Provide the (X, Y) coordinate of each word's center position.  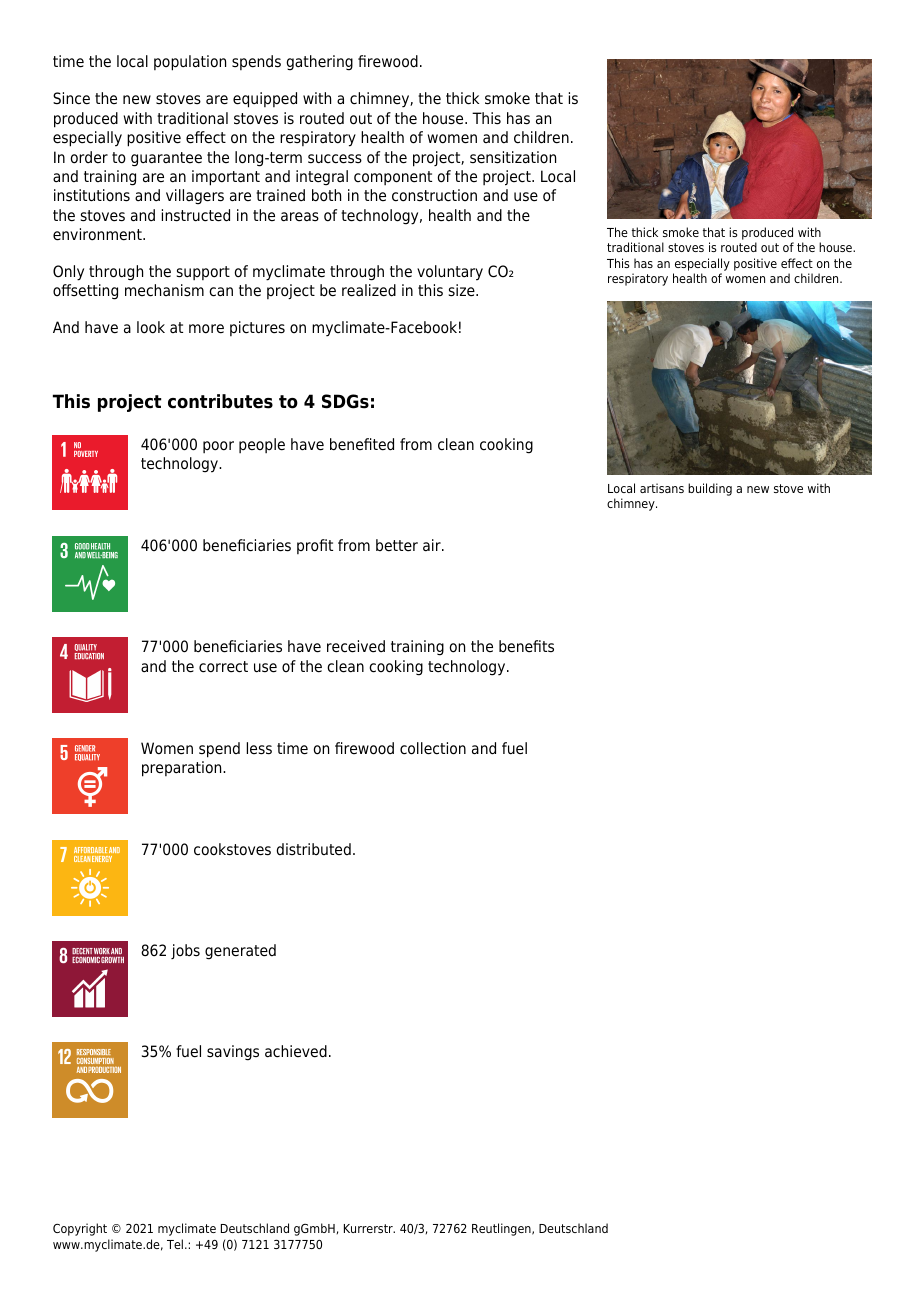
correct (223, 667)
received (356, 646)
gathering (319, 63)
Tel (175, 1244)
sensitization (513, 157)
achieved (296, 1051)
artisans (662, 488)
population (190, 63)
